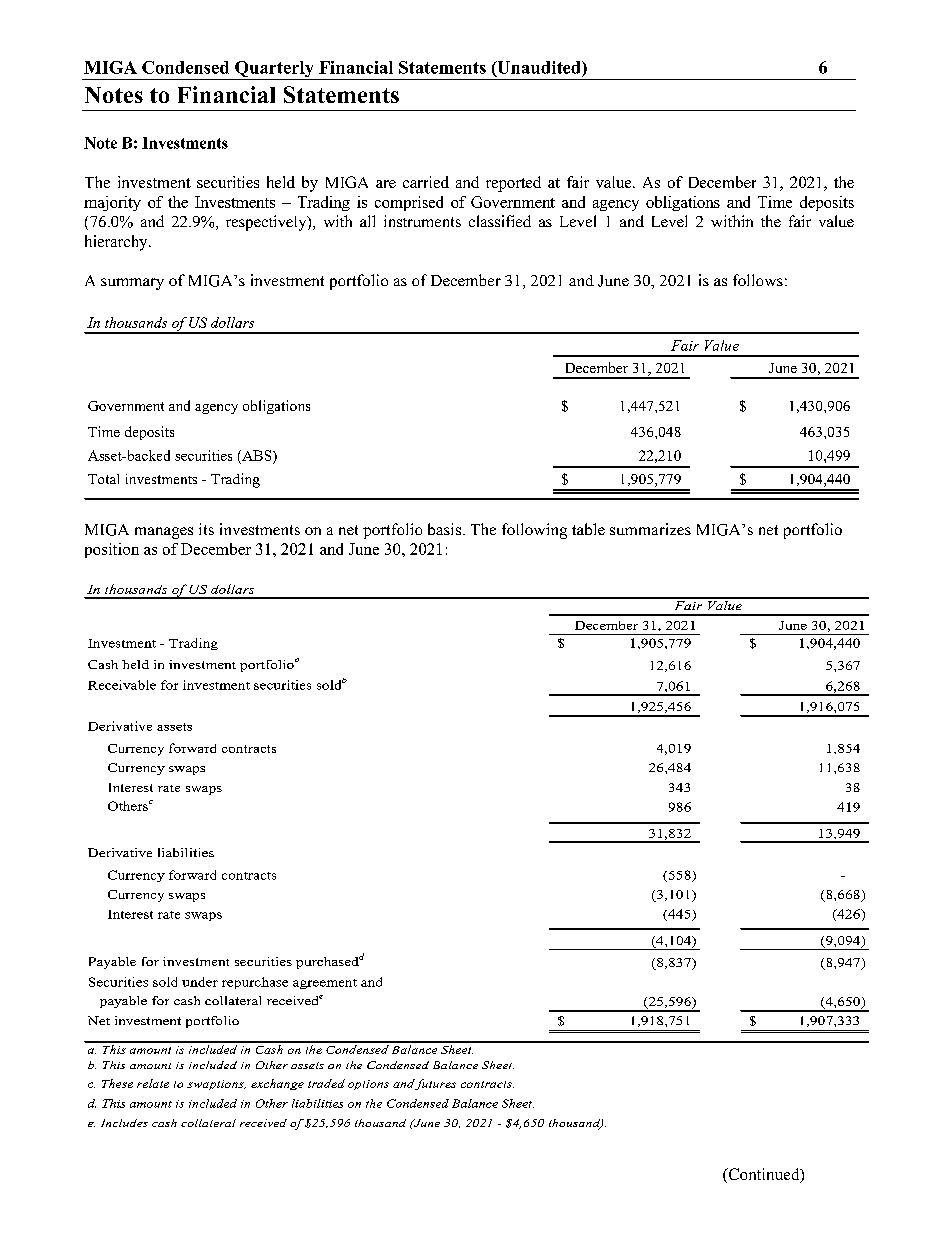  Describe the element at coordinates (368, 1085) in the page. I see `options` at that location.
